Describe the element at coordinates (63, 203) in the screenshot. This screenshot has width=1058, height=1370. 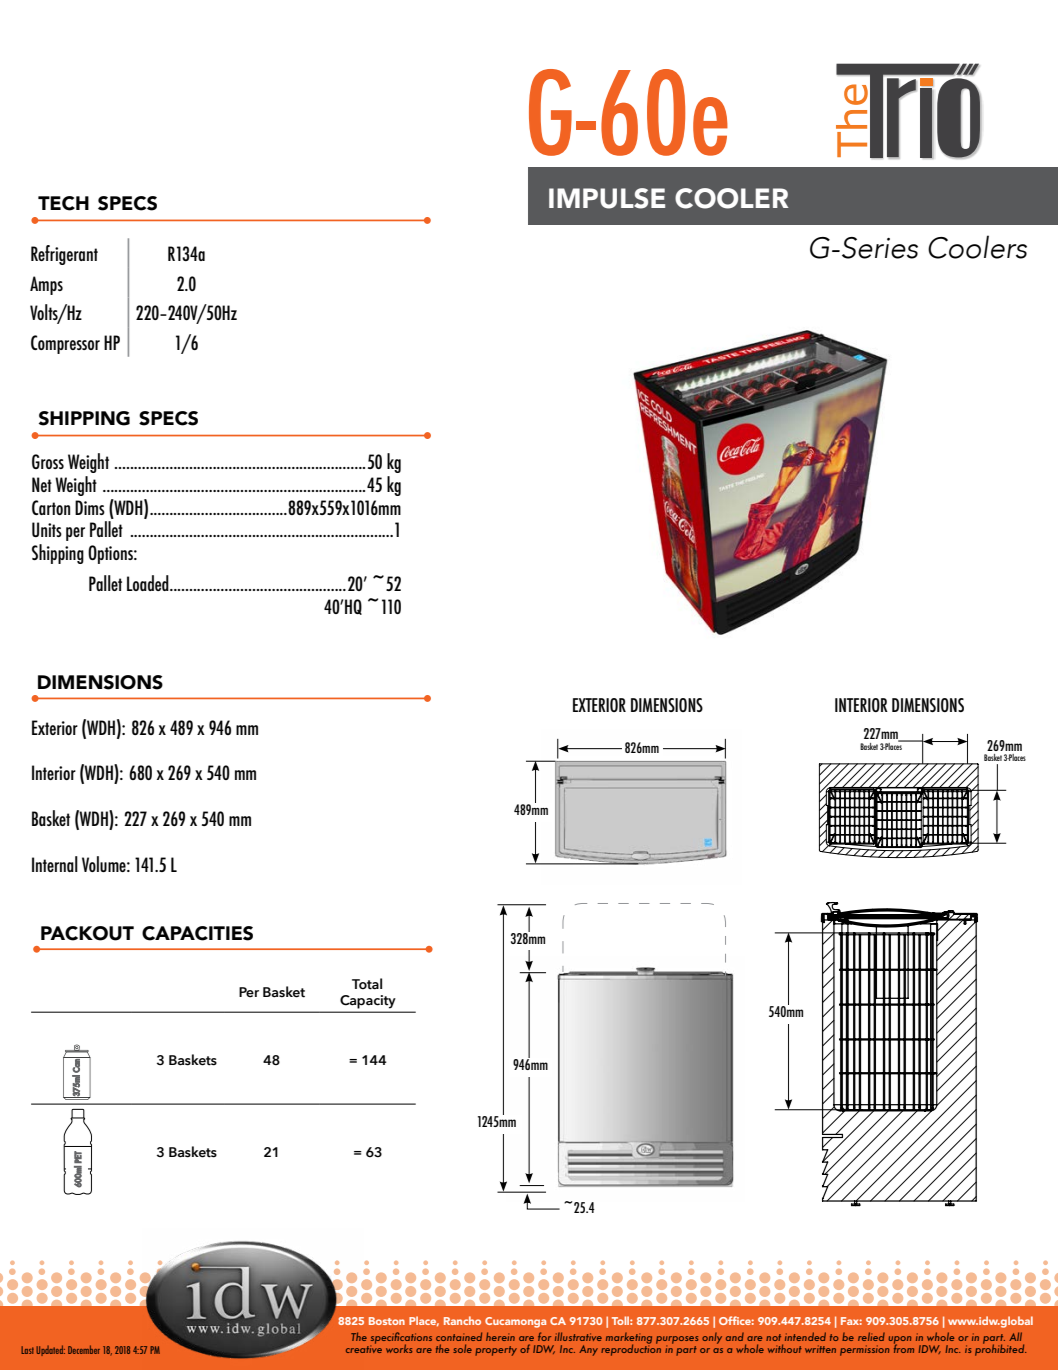
I see `TECH` at that location.
